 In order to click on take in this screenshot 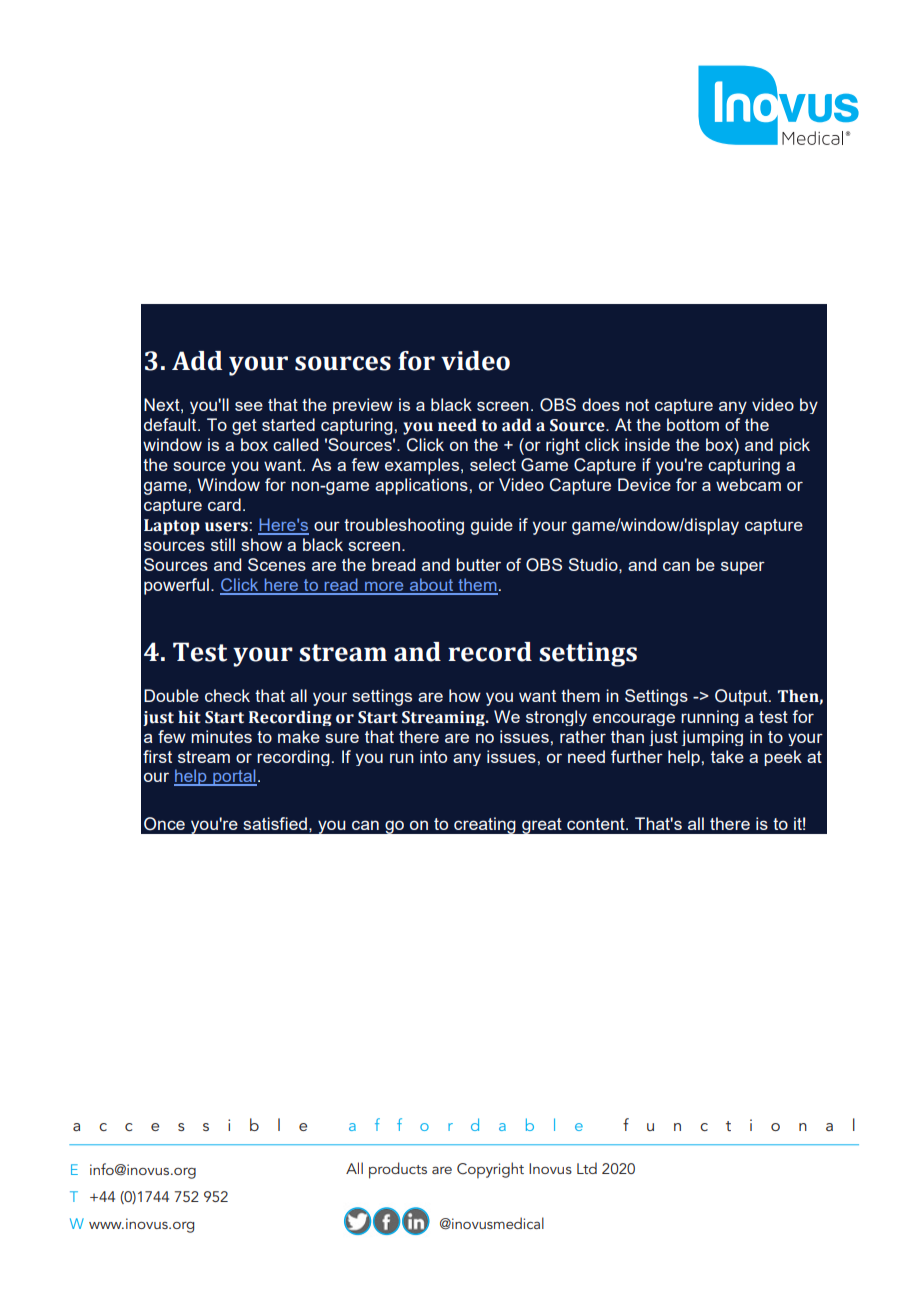, I will do `click(727, 756)`.
